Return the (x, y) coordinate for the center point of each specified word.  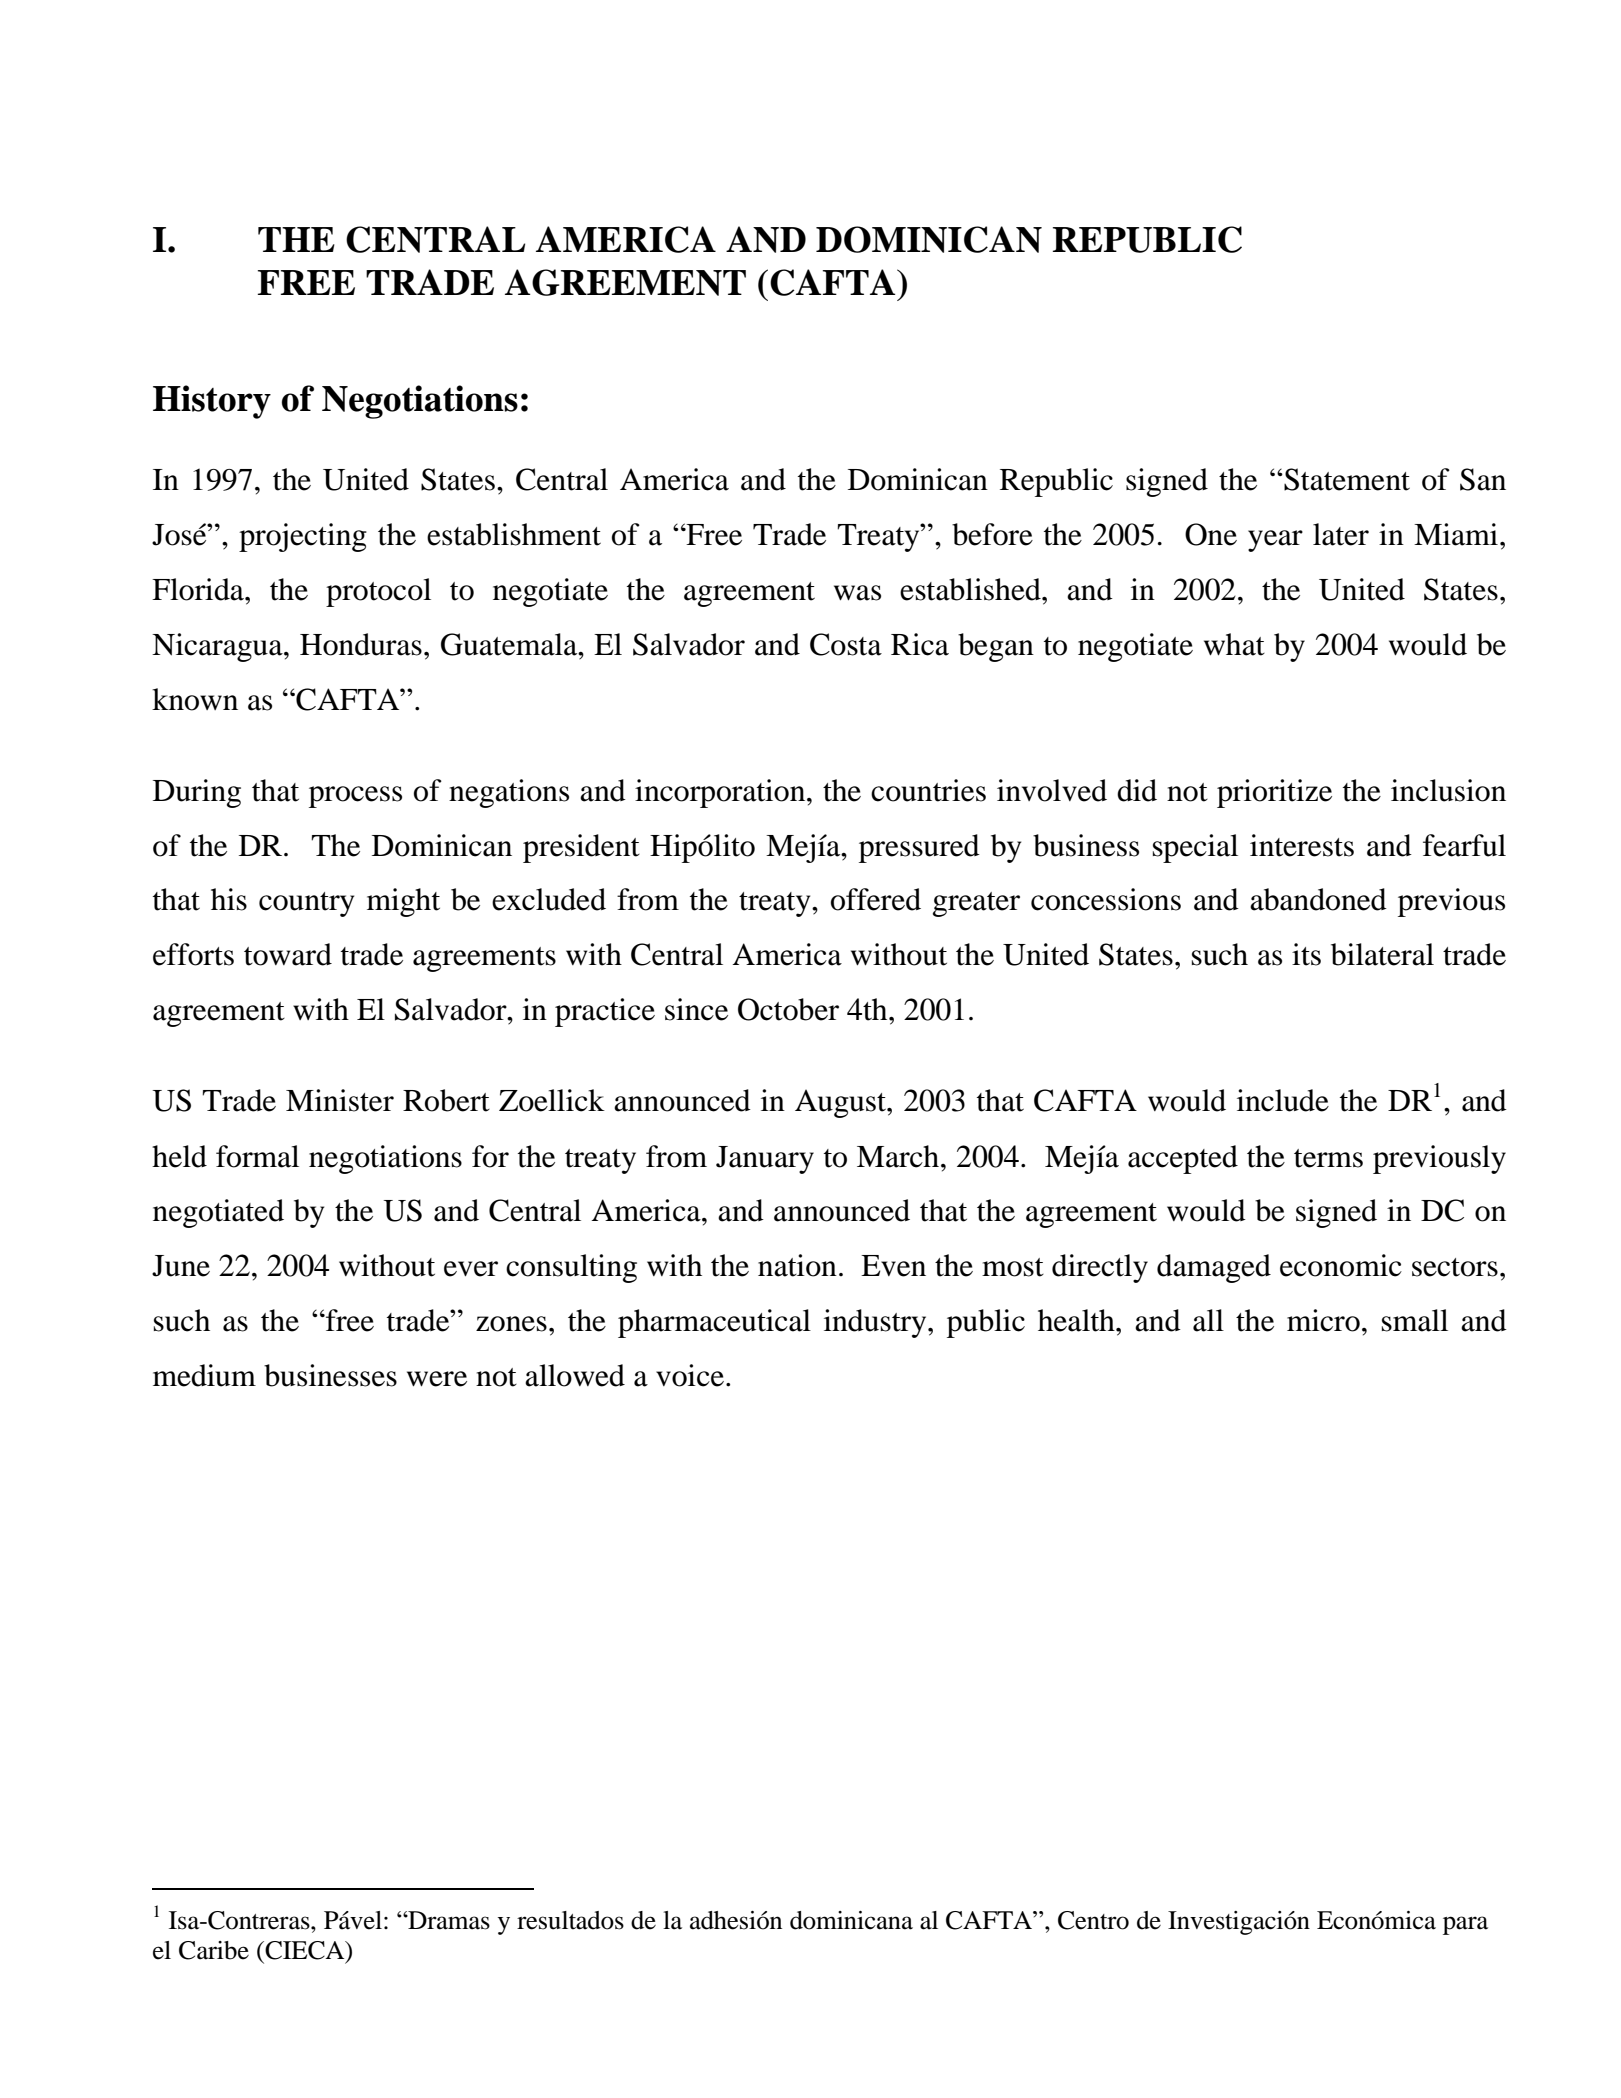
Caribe (214, 1950)
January (765, 1160)
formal (257, 1156)
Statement (1346, 479)
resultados (570, 1920)
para (1465, 1925)
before (992, 534)
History (212, 402)
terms (1328, 1158)
